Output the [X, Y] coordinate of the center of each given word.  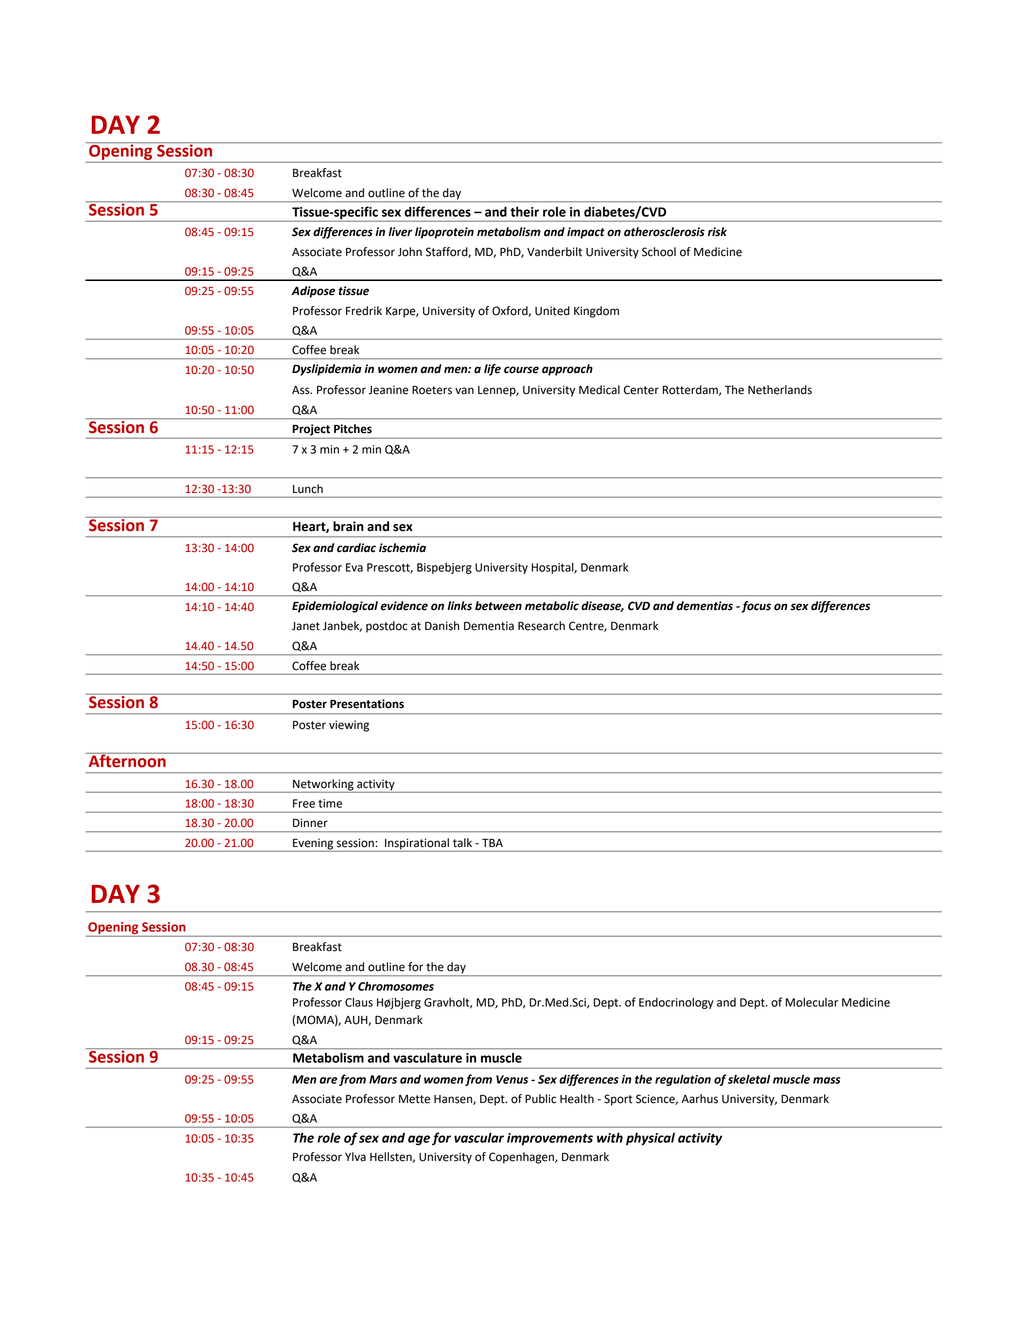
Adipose [313, 292]
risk [717, 232]
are [328, 1080]
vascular [479, 1137]
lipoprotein [444, 233]
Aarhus [699, 1099]
